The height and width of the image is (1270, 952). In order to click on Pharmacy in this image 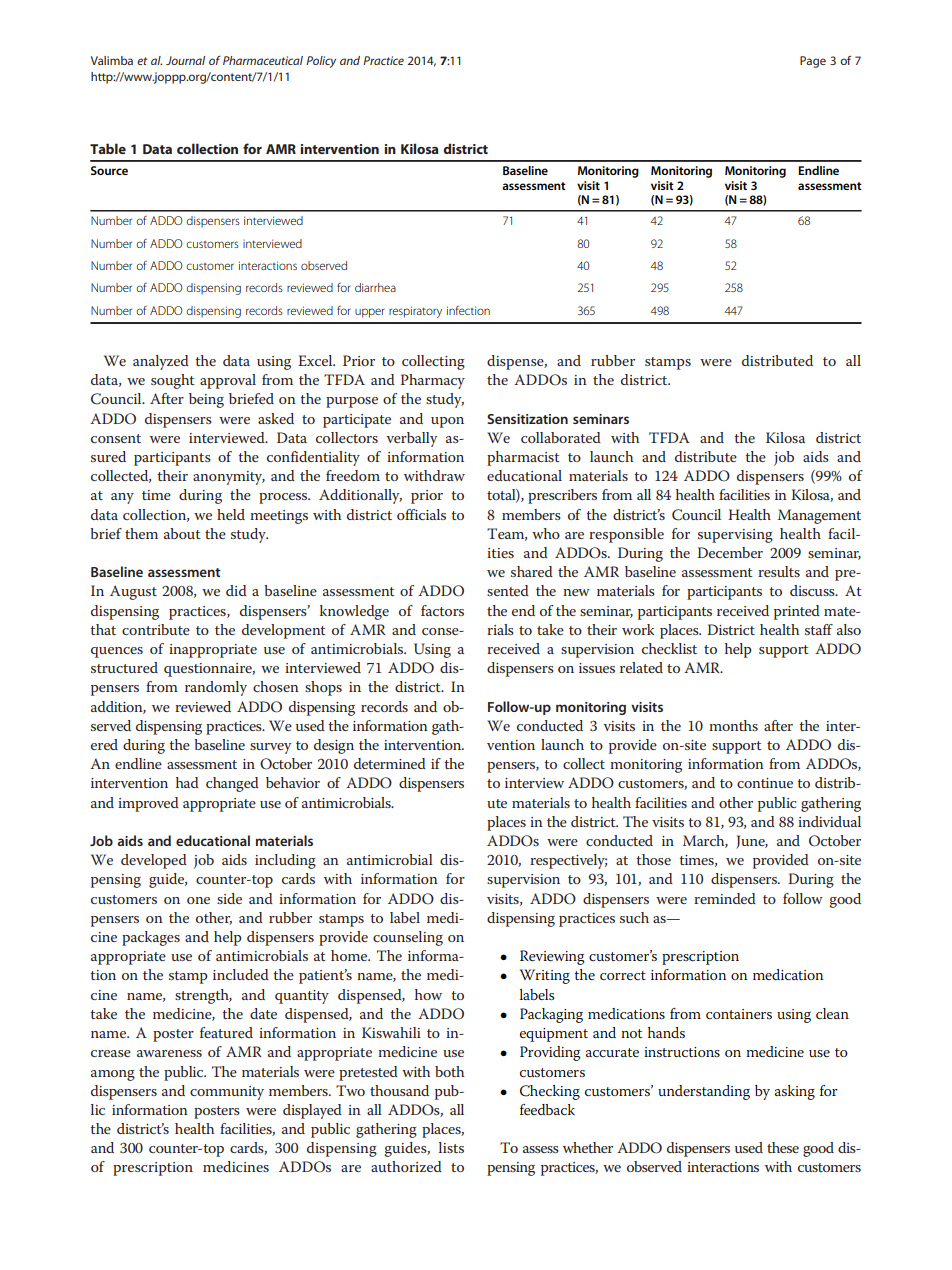, I will do `click(433, 381)`.
